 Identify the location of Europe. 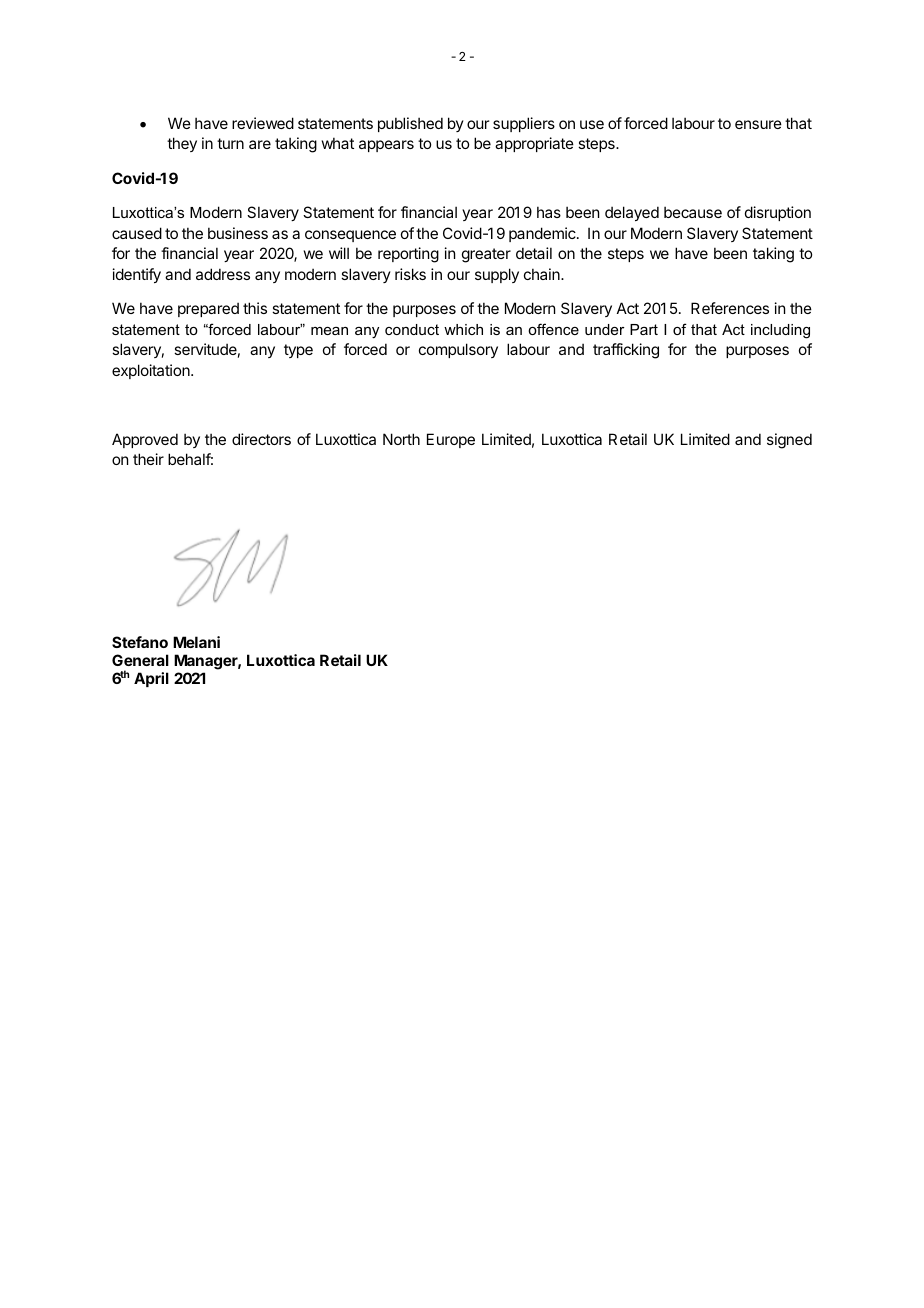
(451, 440).
